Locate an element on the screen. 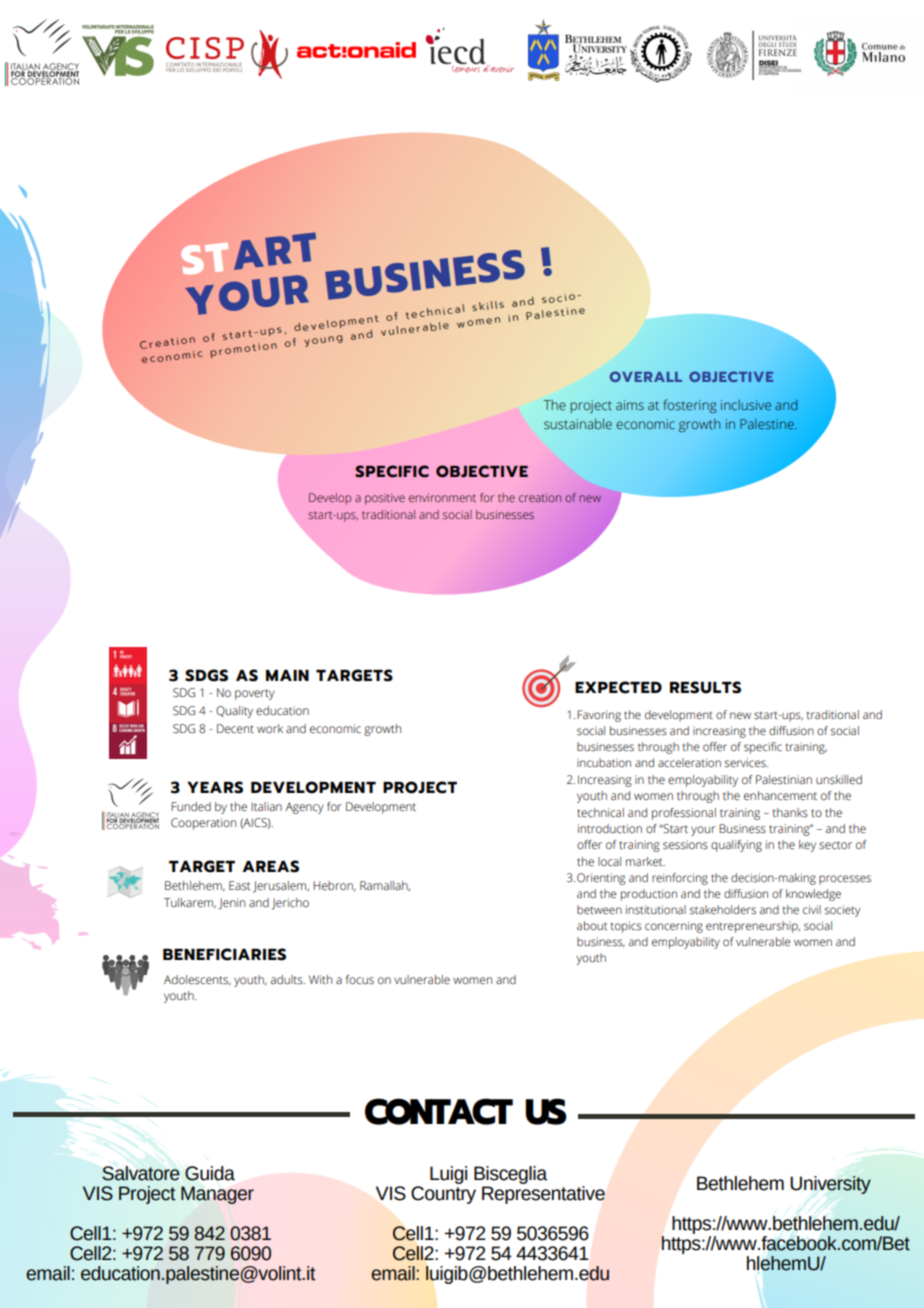 The height and width of the screenshot is (1308, 924). entrepreneurship is located at coordinates (753, 927).
